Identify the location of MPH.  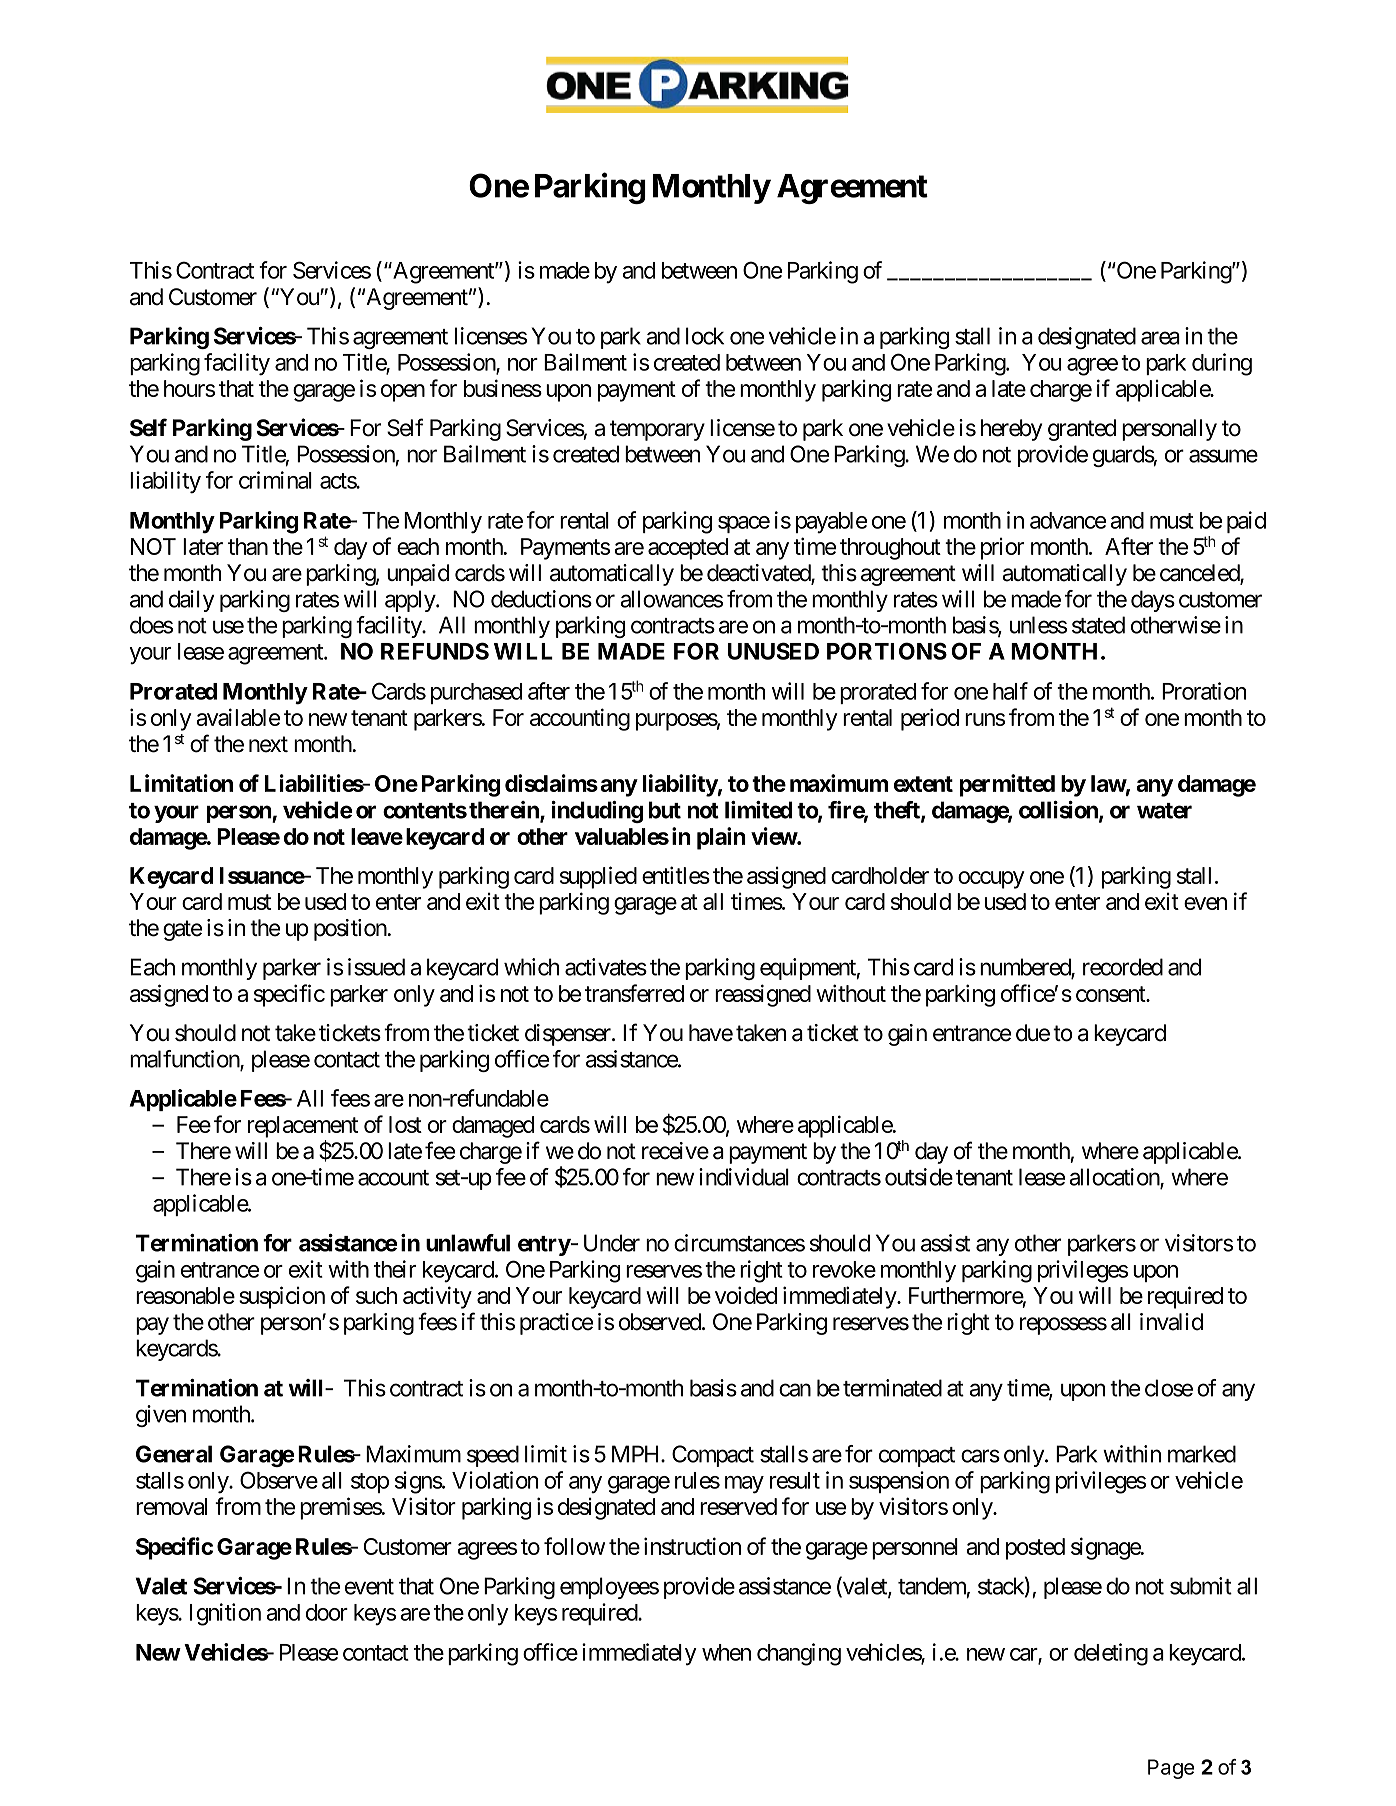
(637, 1454).
